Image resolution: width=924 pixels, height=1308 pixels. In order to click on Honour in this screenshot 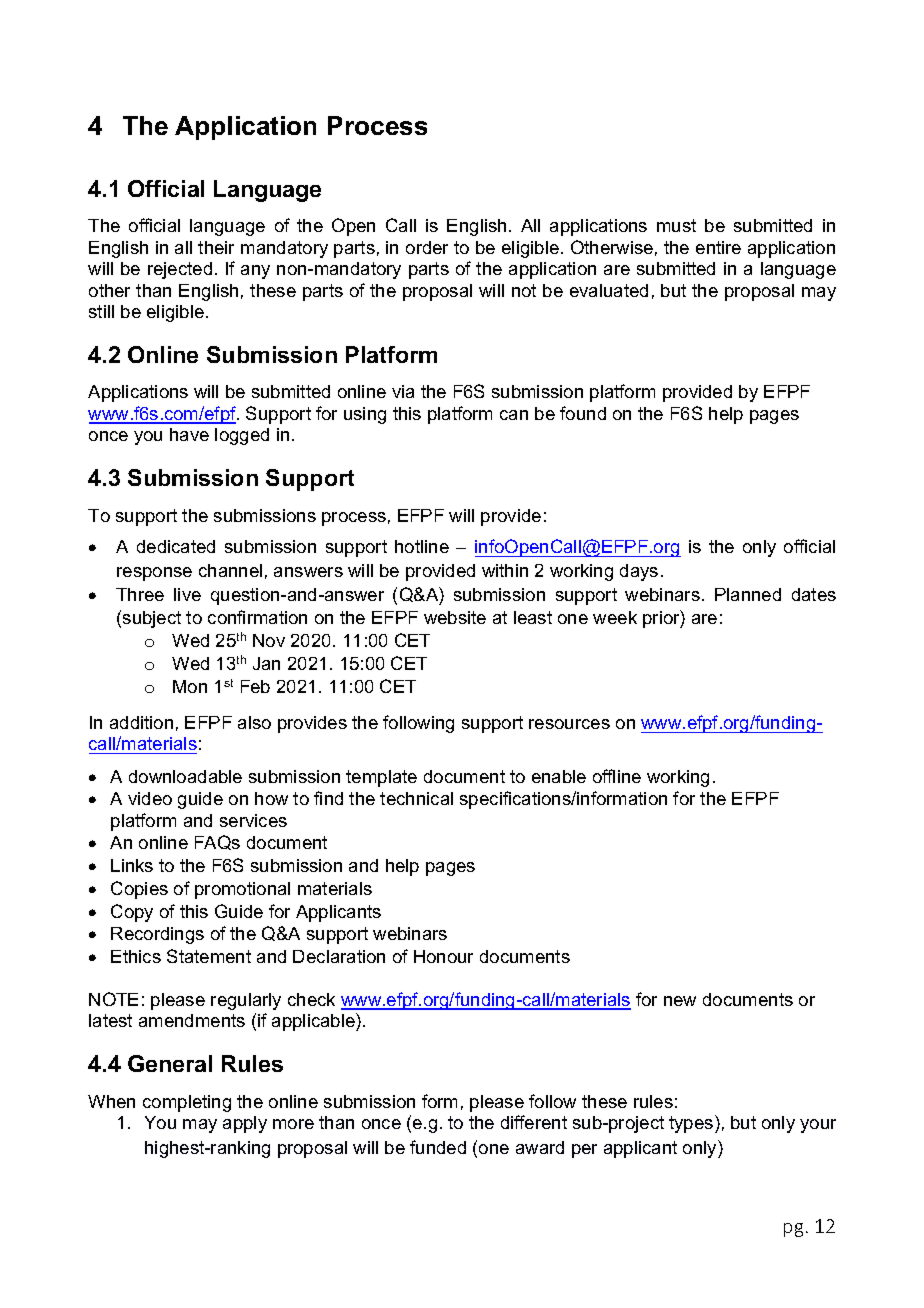, I will do `click(443, 956)`.
